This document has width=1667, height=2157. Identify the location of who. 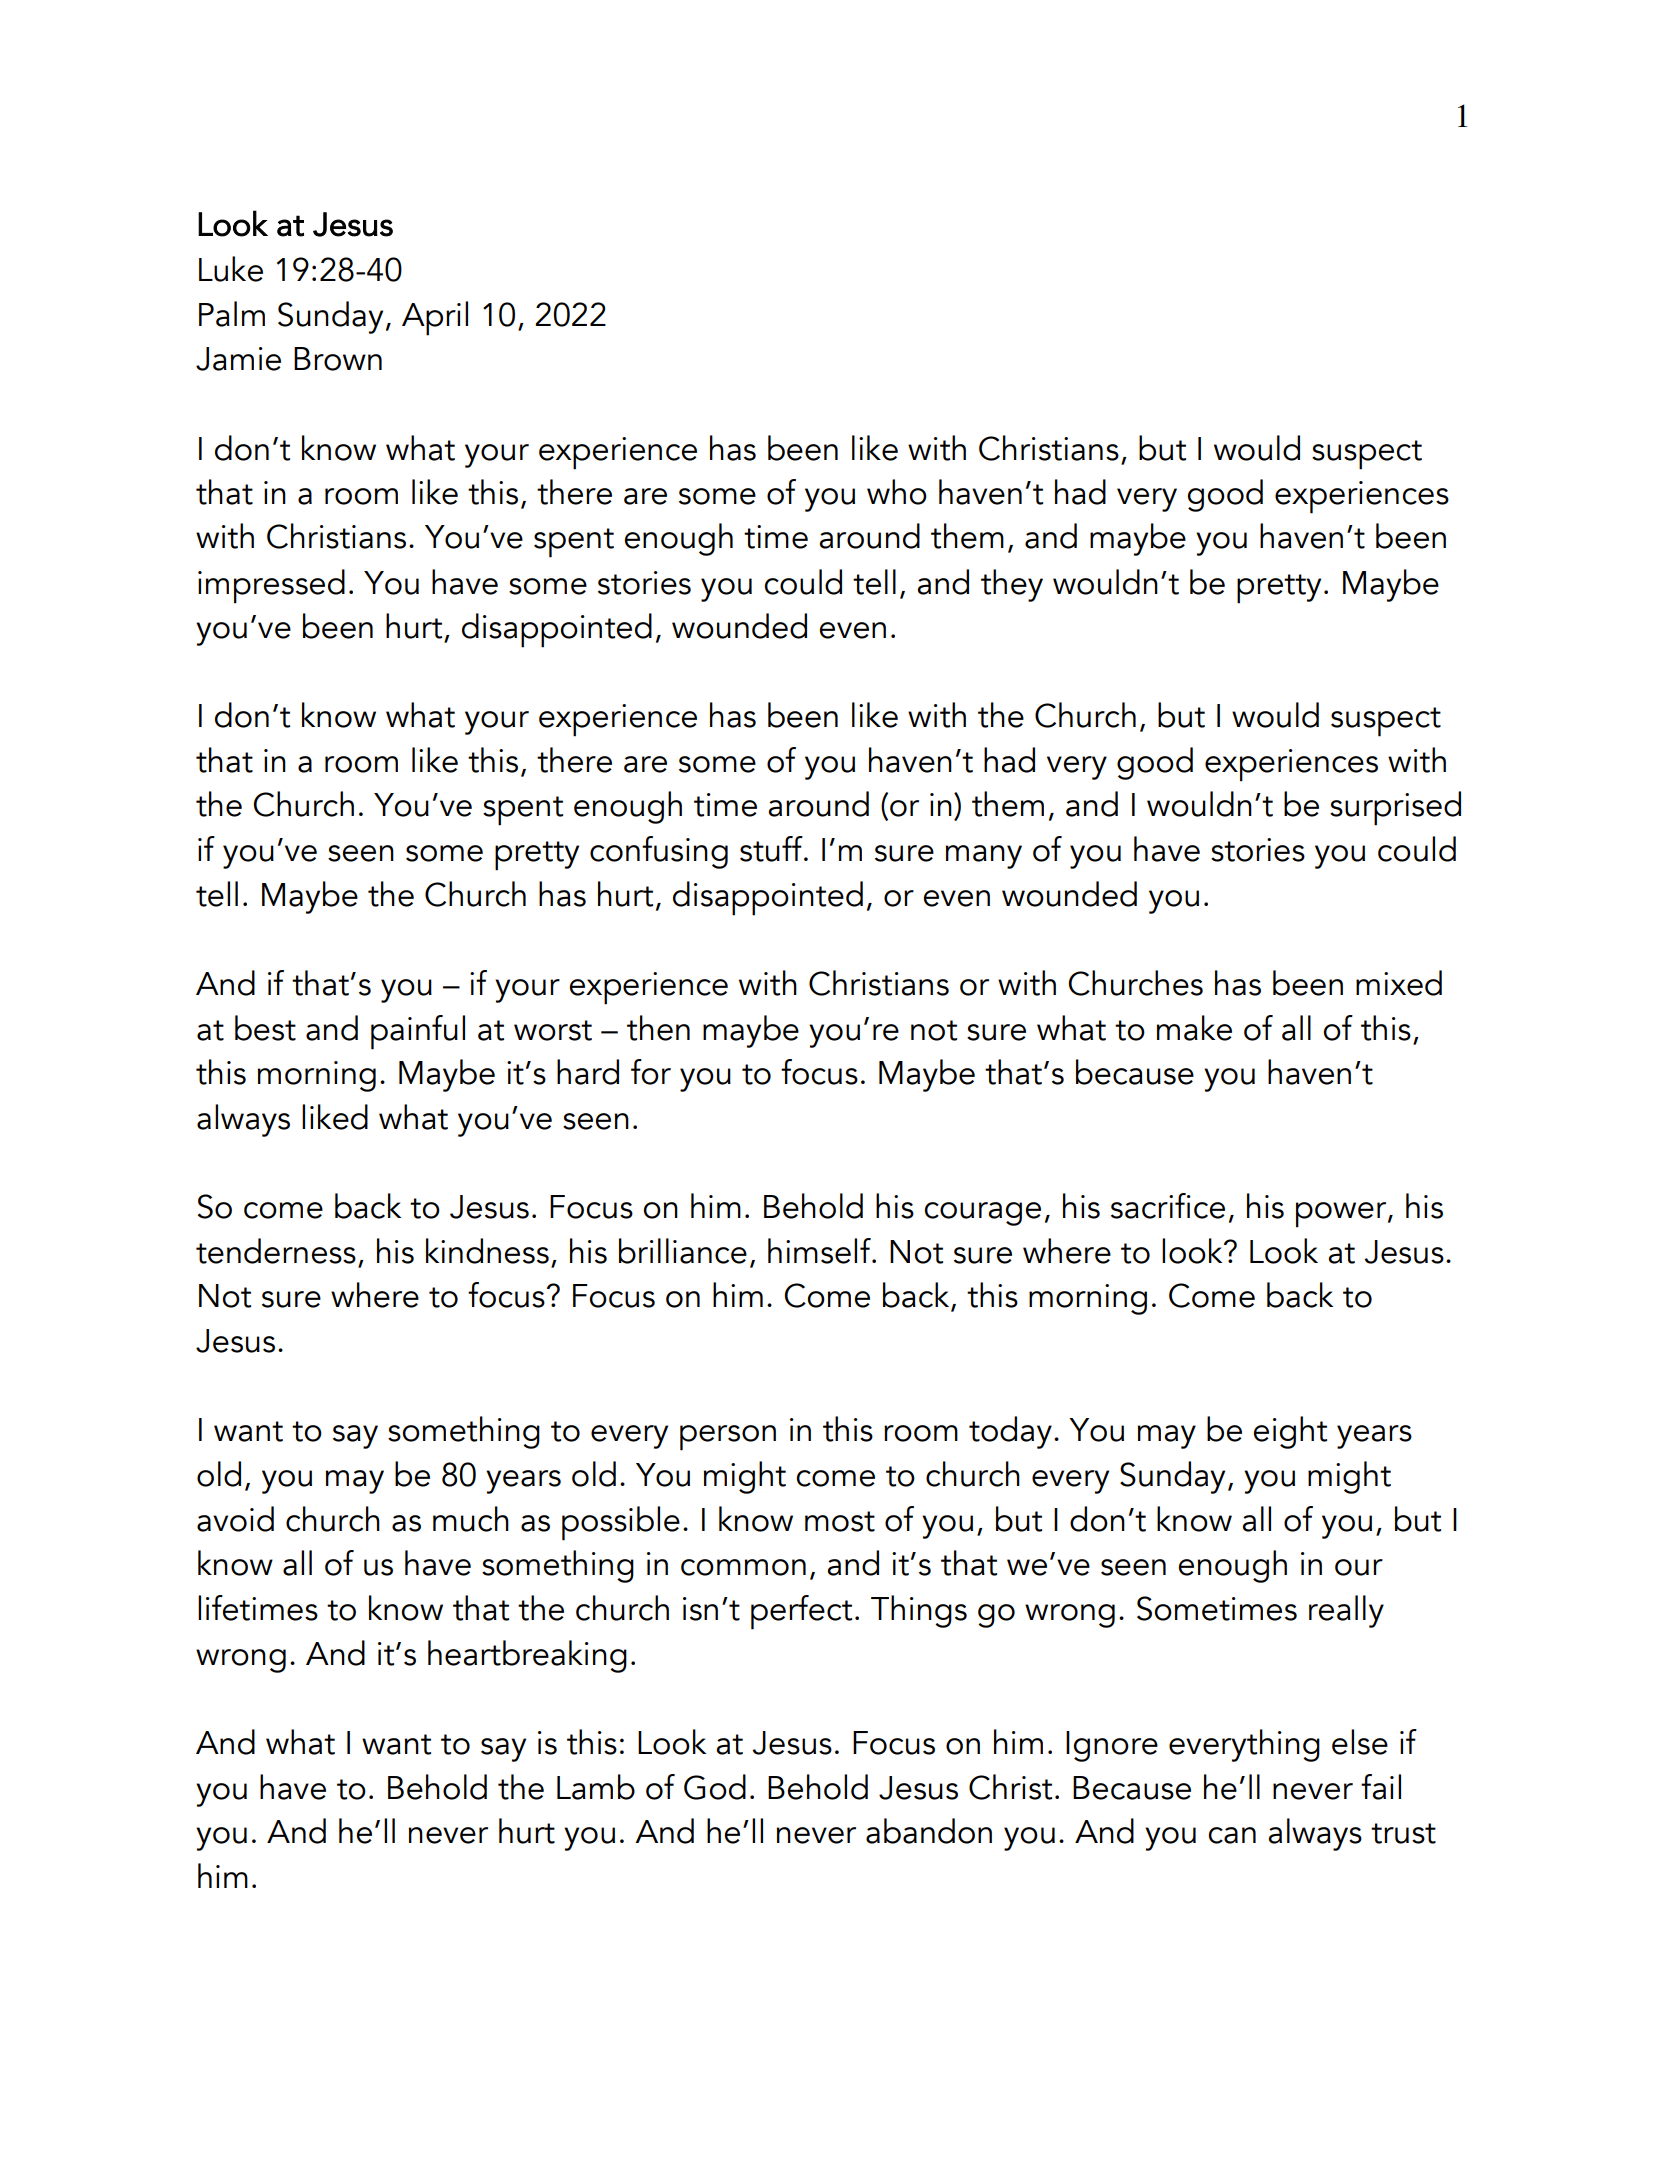
(897, 492).
